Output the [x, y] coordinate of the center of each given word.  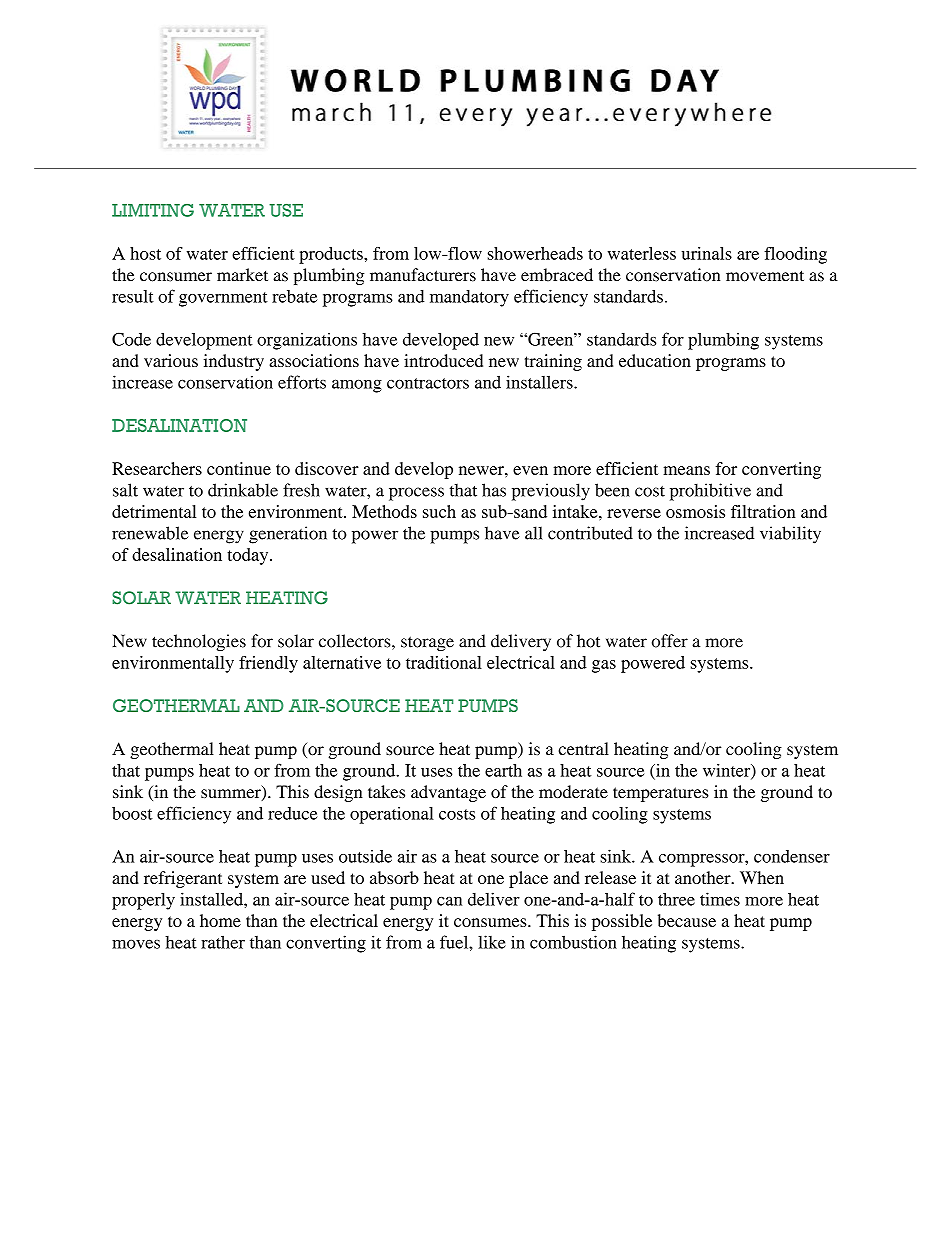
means [686, 470]
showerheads [535, 253]
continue [239, 468]
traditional [444, 662]
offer [670, 641]
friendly [268, 664]
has [494, 490]
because [687, 920]
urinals [707, 253]
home [220, 920]
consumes [491, 922]
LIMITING [153, 210]
